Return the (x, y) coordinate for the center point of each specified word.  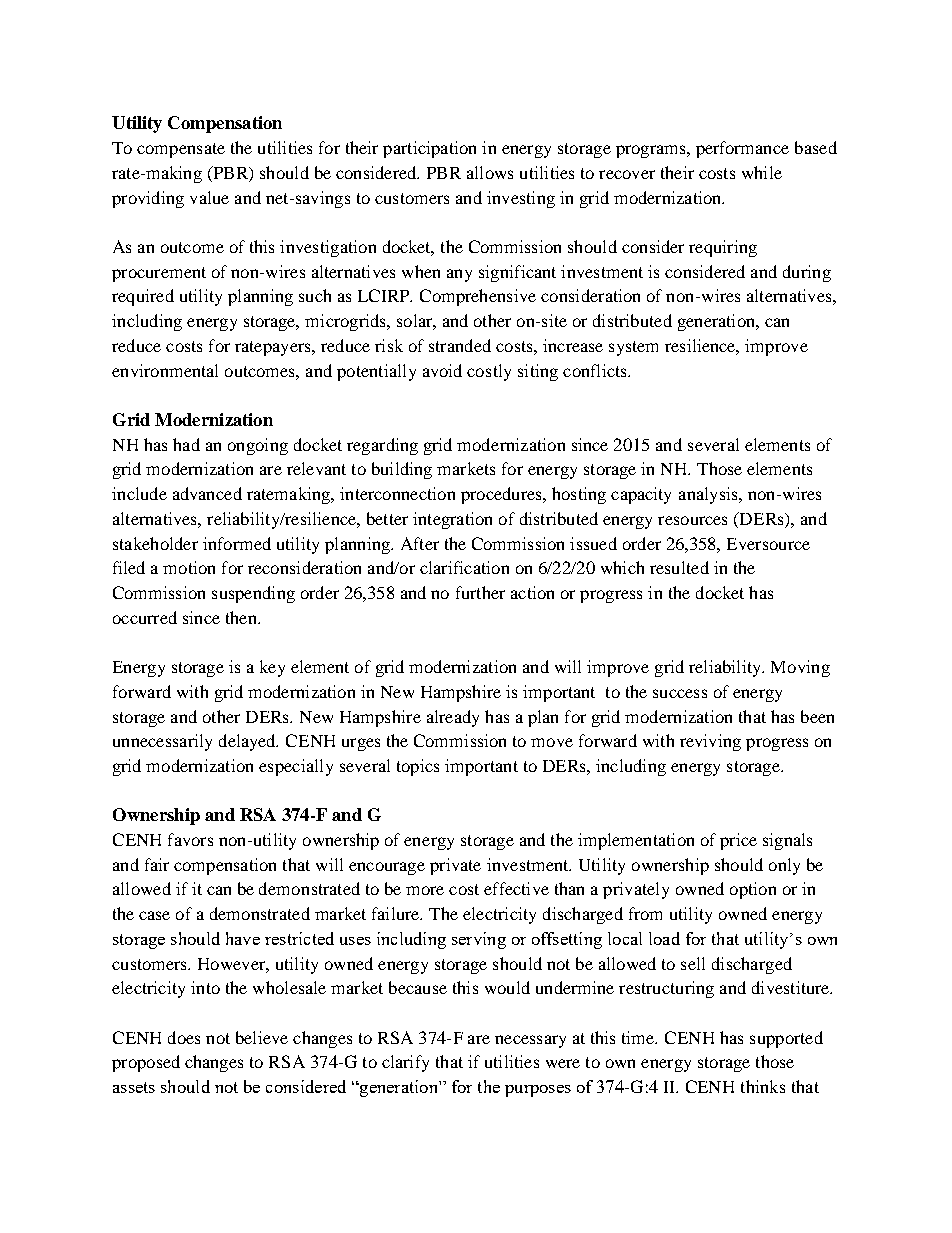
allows (490, 172)
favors (190, 839)
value (209, 197)
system (633, 348)
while (762, 172)
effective (516, 888)
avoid (442, 370)
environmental (165, 370)
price (738, 841)
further (480, 592)
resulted (679, 567)
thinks (763, 1086)
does (184, 1037)
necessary (530, 1041)
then (242, 617)
